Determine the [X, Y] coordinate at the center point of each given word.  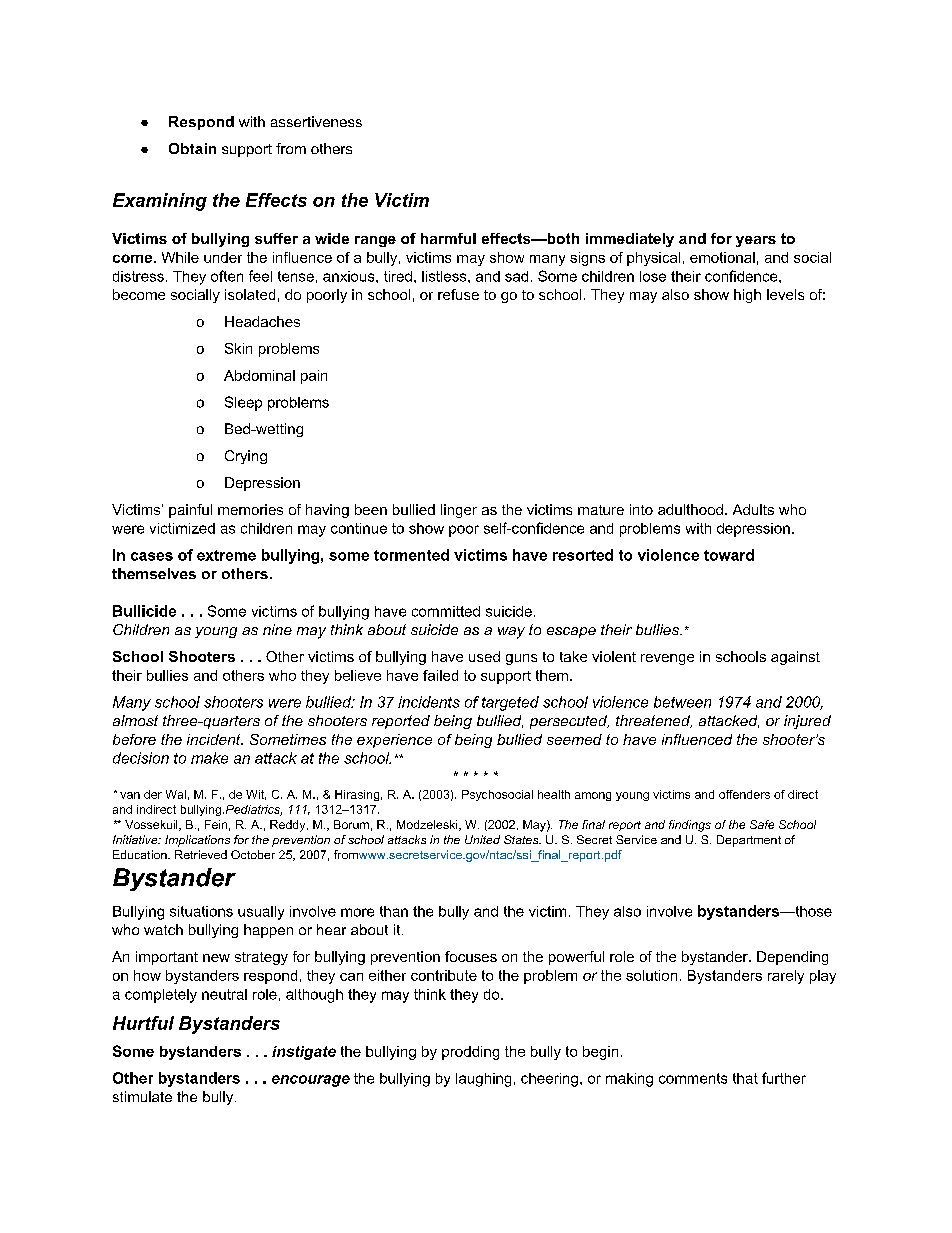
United [482, 839]
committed [446, 611]
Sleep [243, 403]
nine [277, 629]
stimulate [142, 1096]
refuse [458, 294]
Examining [160, 202]
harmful [448, 238]
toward [729, 555]
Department [749, 841]
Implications [197, 841]
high [747, 296]
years [756, 241]
